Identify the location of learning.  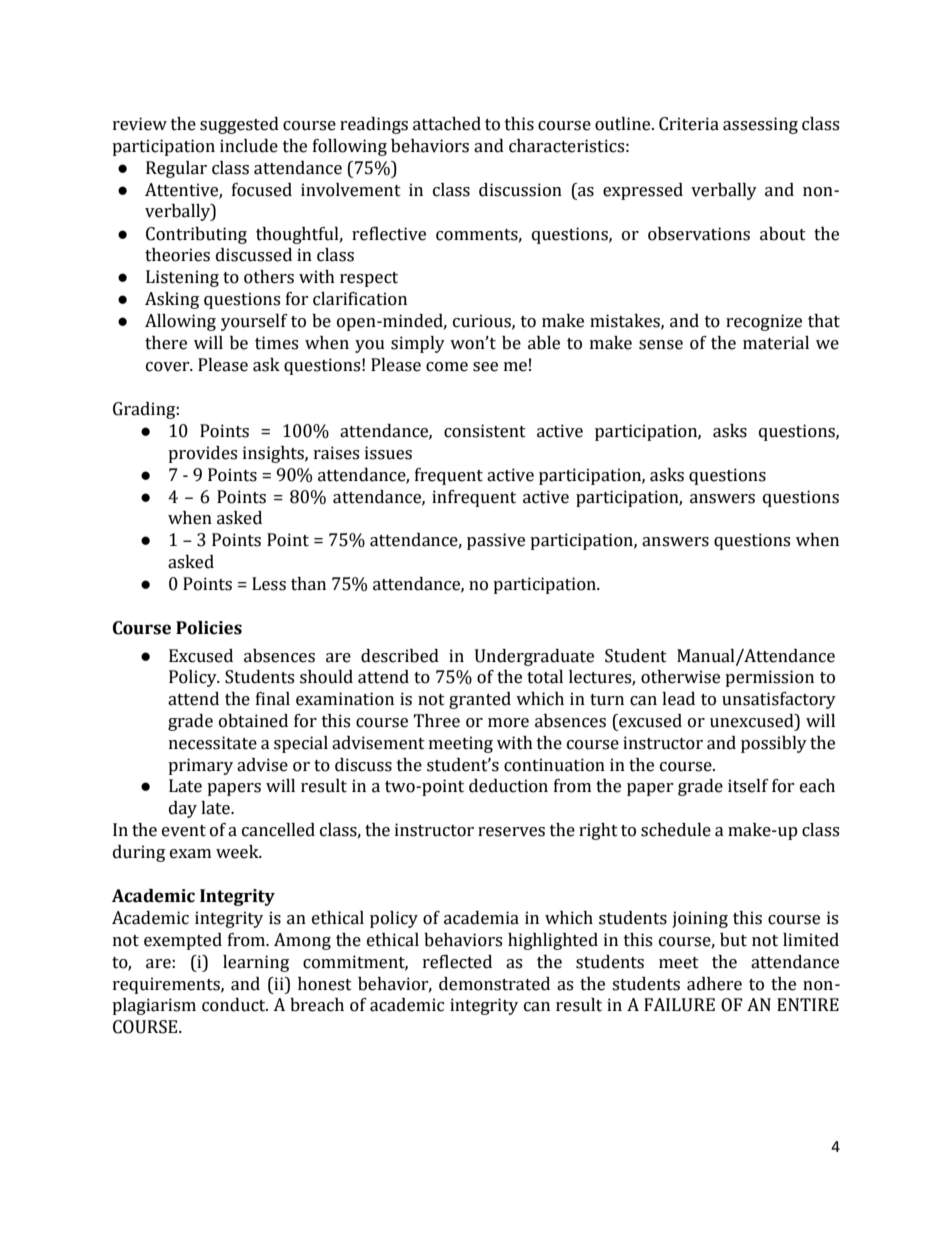
(256, 963).
